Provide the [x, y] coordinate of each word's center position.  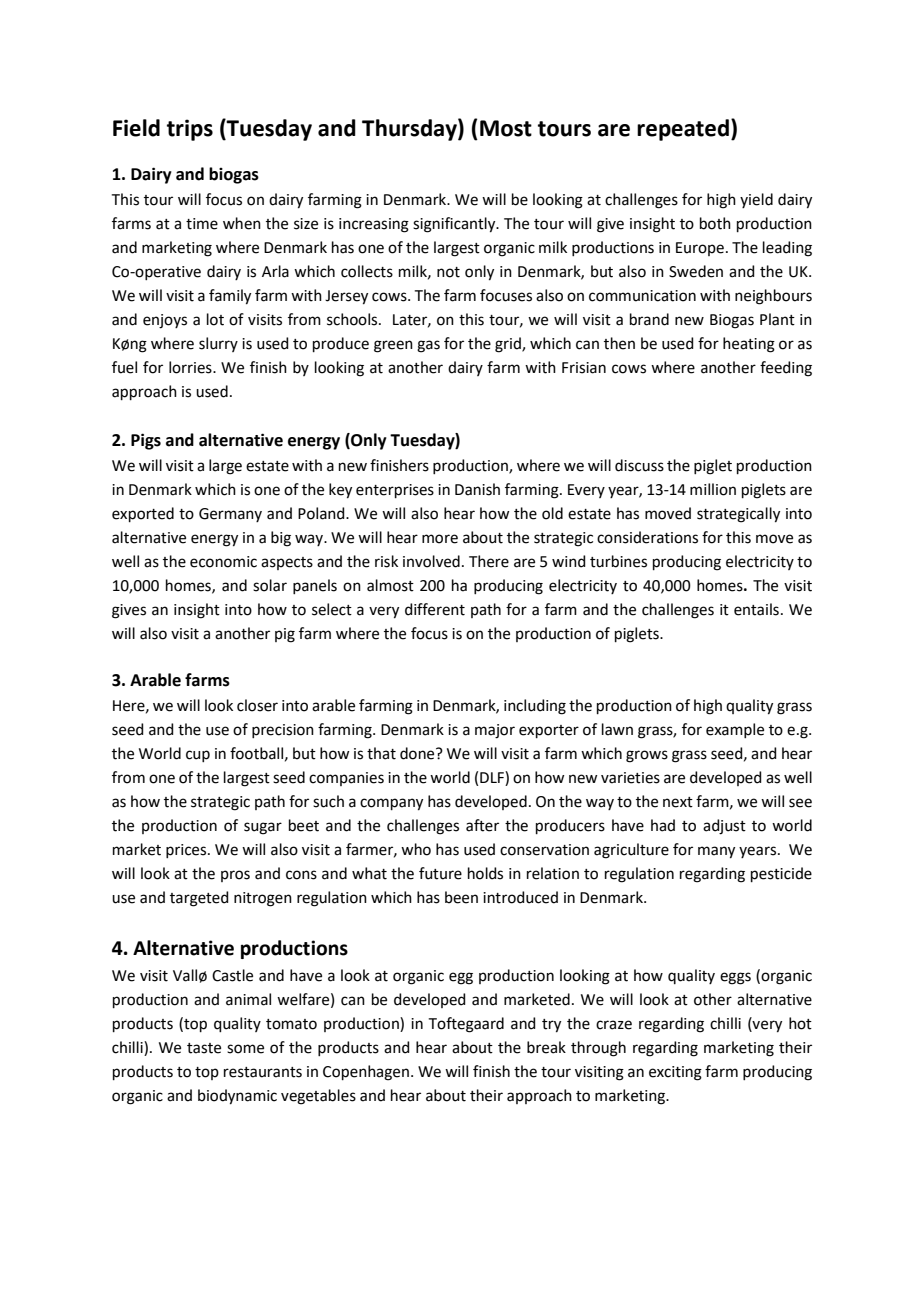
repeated [683, 130]
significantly [455, 225]
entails [756, 609]
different [435, 609]
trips [190, 130]
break [546, 1047]
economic [223, 562]
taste [204, 1048]
